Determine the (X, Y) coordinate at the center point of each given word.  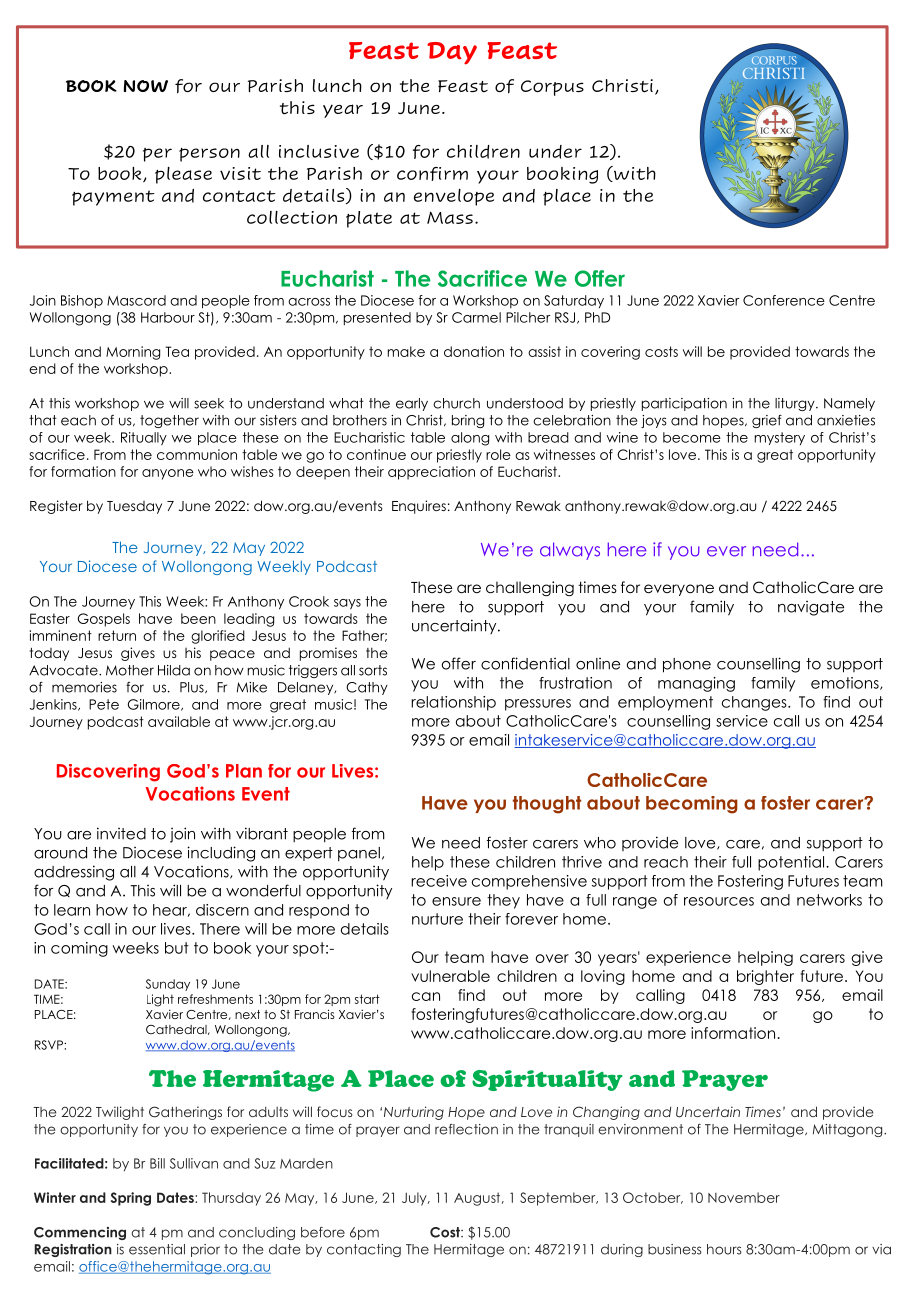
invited (121, 833)
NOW (146, 86)
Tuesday (134, 507)
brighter (765, 977)
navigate (811, 608)
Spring (131, 1199)
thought (547, 805)
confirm (432, 174)
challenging (530, 588)
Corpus (552, 88)
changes (755, 703)
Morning (133, 353)
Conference (784, 300)
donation (474, 351)
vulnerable (450, 976)
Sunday (168, 985)
